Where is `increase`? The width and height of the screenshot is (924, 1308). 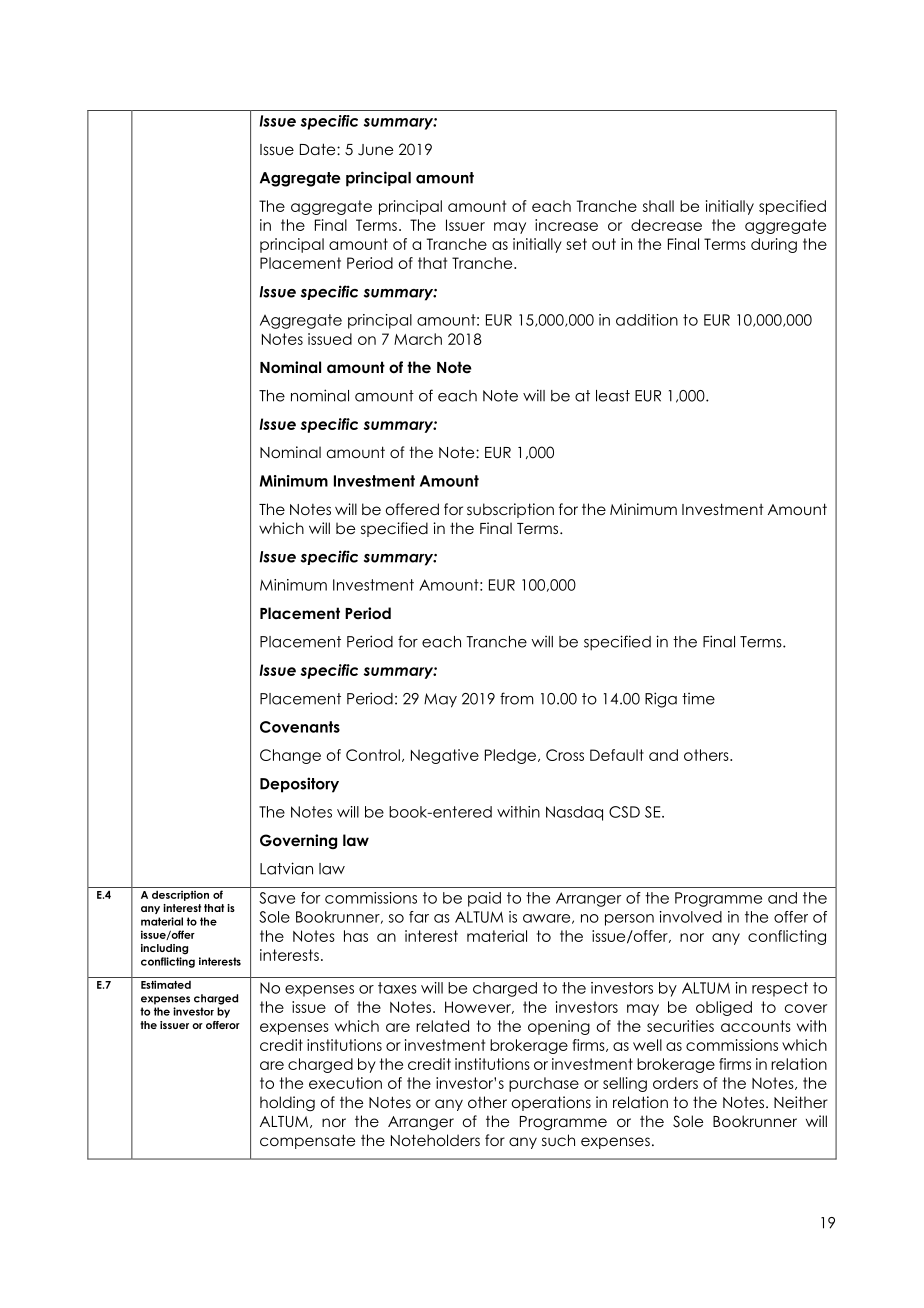
increase is located at coordinates (566, 225).
